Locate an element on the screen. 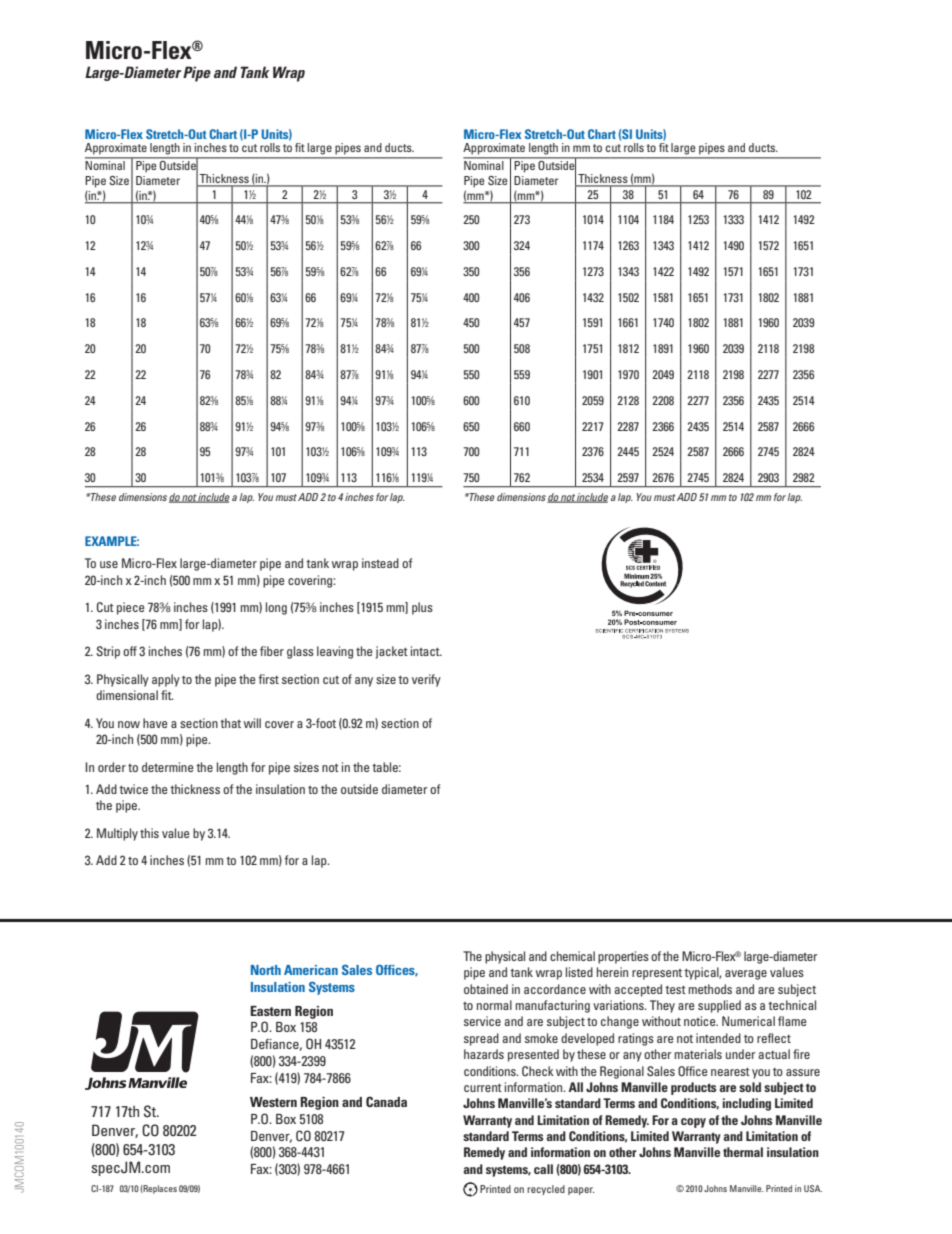 This screenshot has height=1234, width=952. piece is located at coordinates (130, 608).
